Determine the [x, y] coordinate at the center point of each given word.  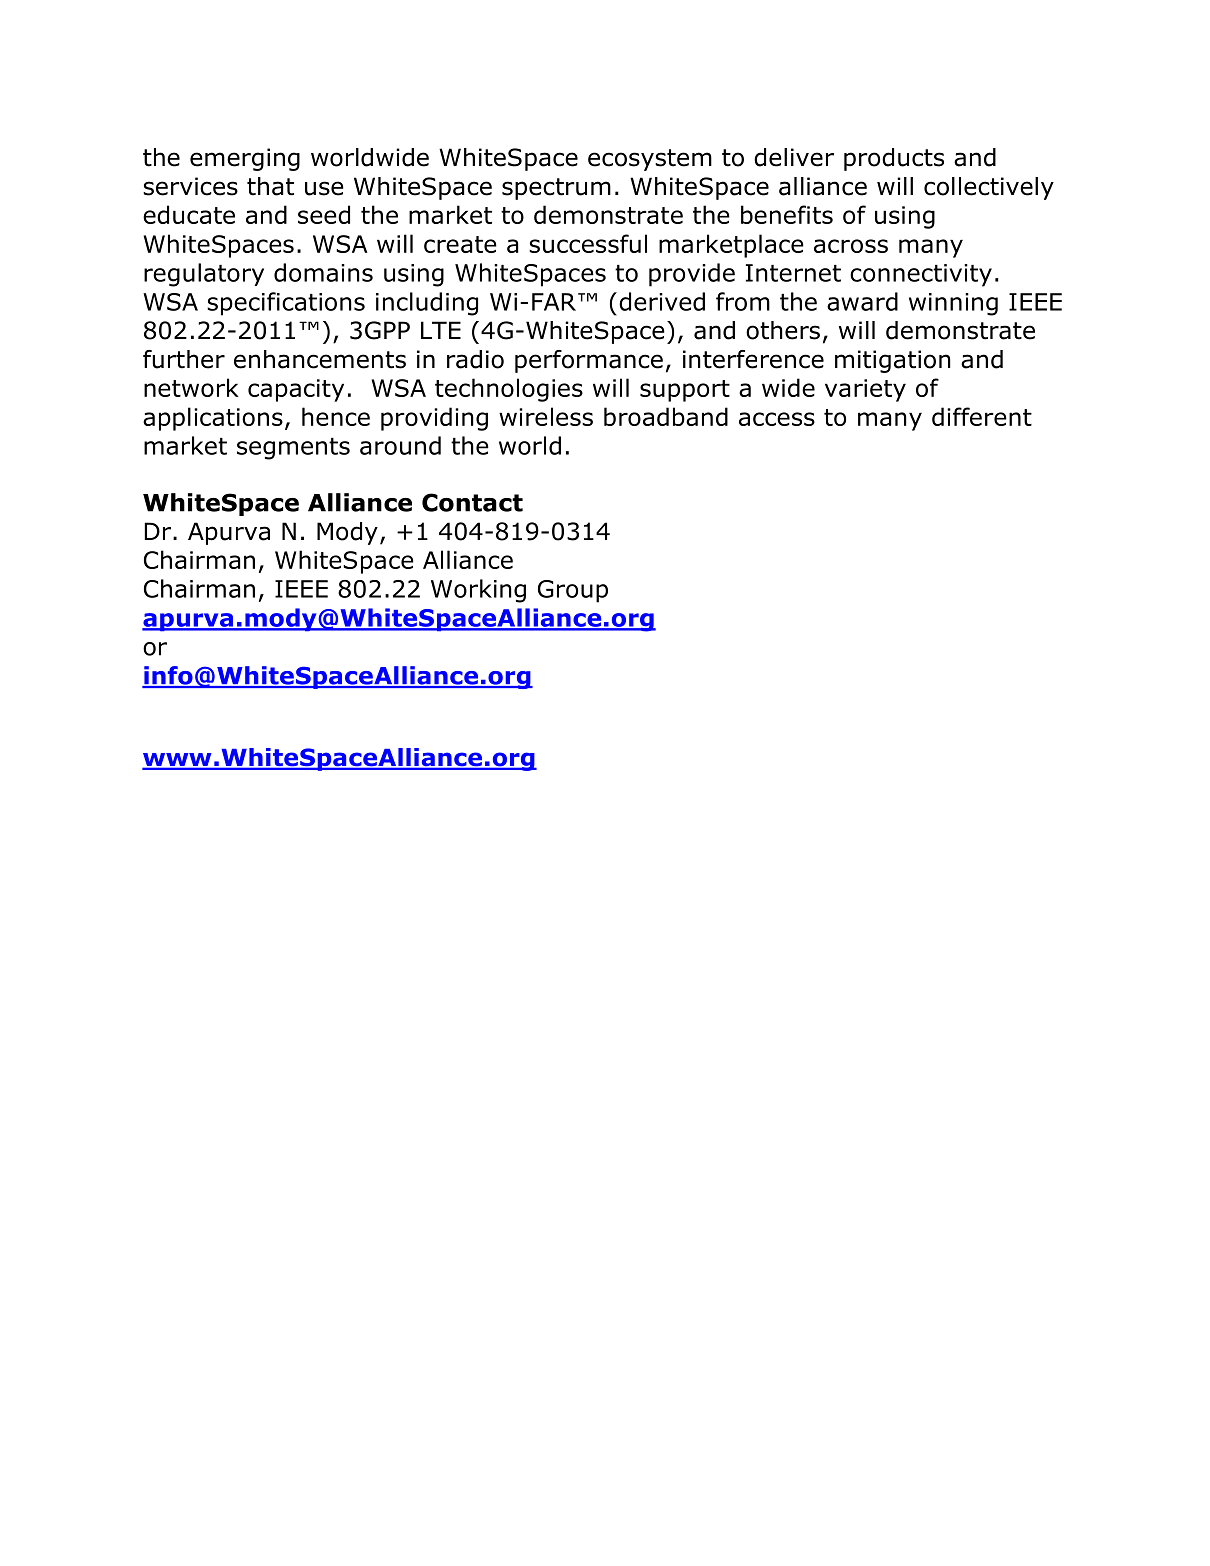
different [982, 416]
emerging [245, 159]
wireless [546, 416]
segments [293, 449]
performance [589, 361]
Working [478, 591]
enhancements [320, 359]
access [777, 419]
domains [323, 272]
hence [336, 416]
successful [588, 243]
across [851, 246]
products [894, 159]
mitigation [893, 361]
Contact [472, 502]
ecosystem [650, 160]
